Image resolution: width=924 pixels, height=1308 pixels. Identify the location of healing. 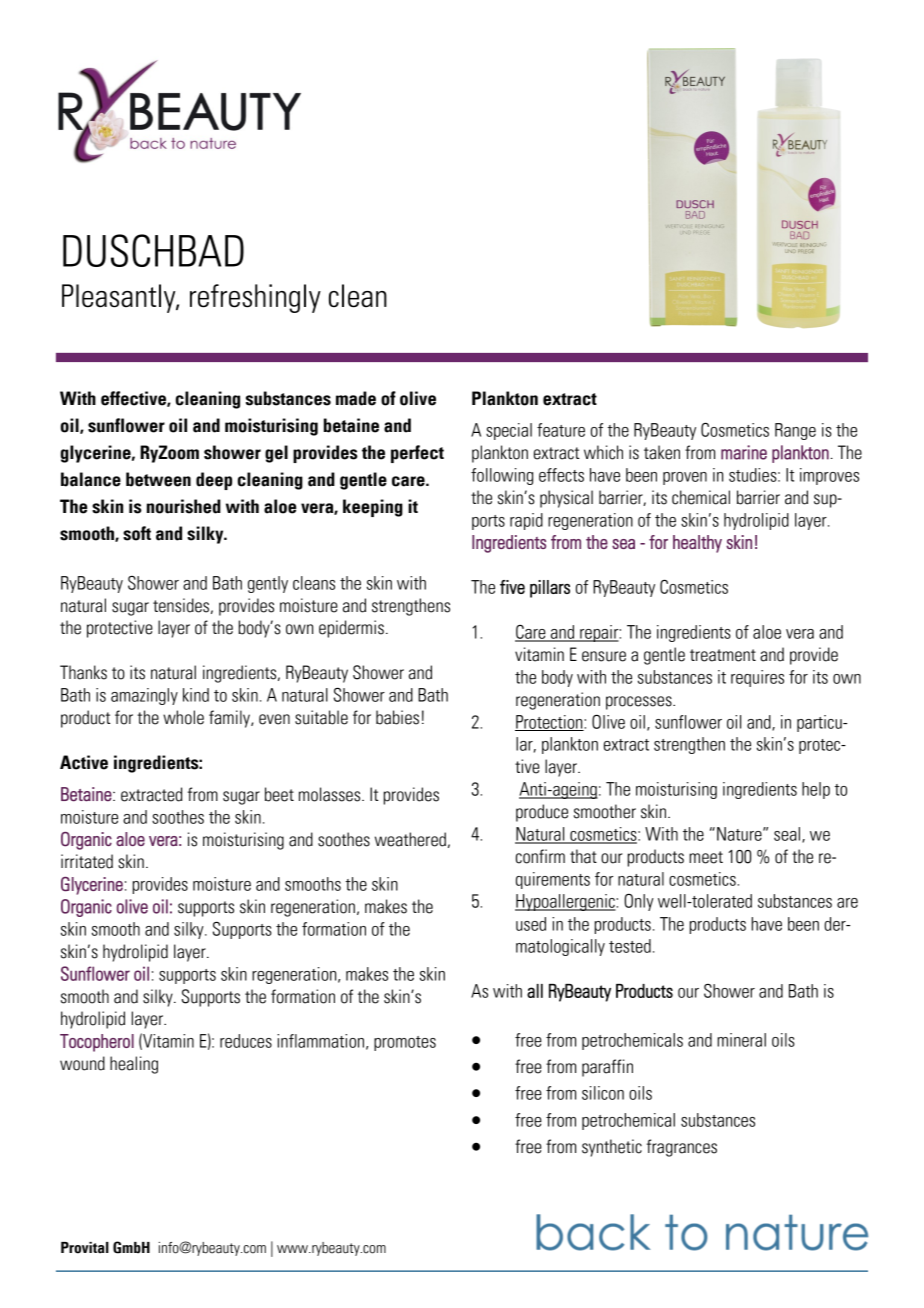
(134, 1065).
